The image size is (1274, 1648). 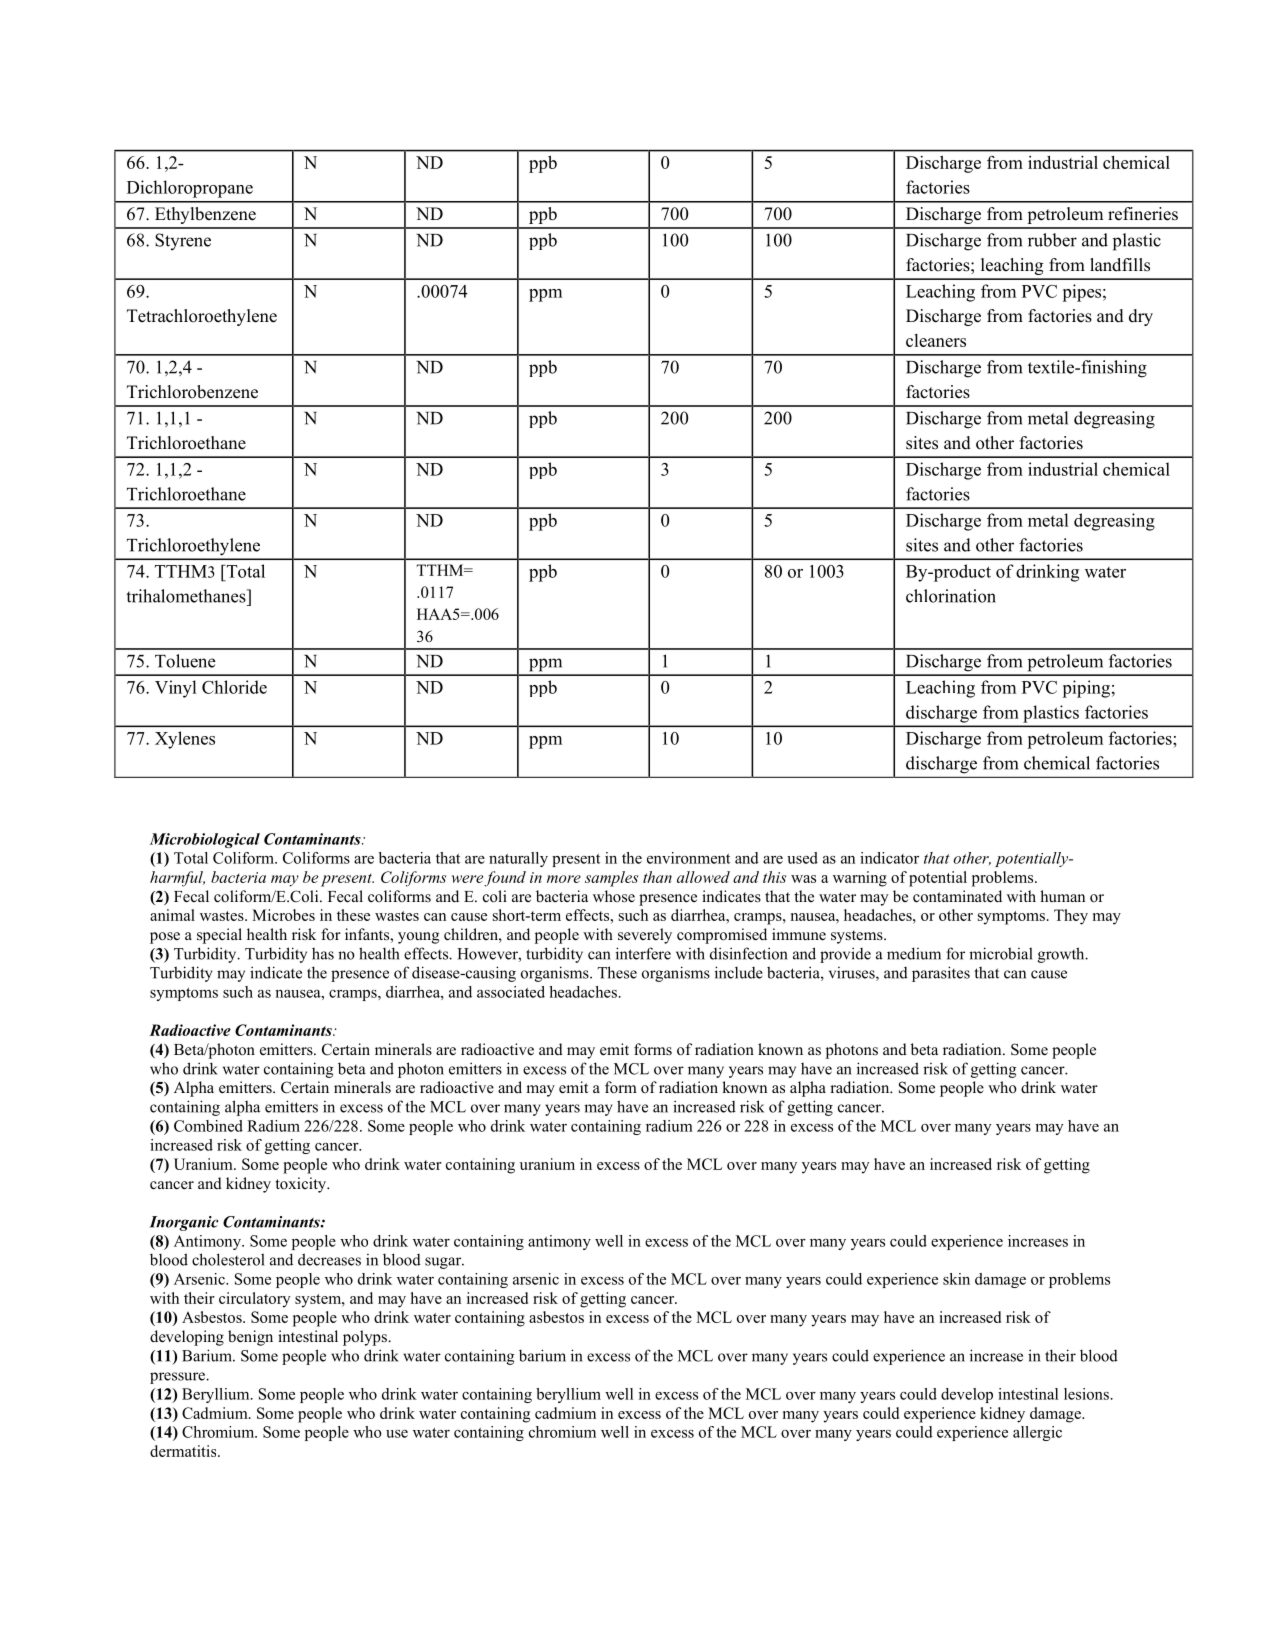 I want to click on chlorination, so click(x=951, y=596).
